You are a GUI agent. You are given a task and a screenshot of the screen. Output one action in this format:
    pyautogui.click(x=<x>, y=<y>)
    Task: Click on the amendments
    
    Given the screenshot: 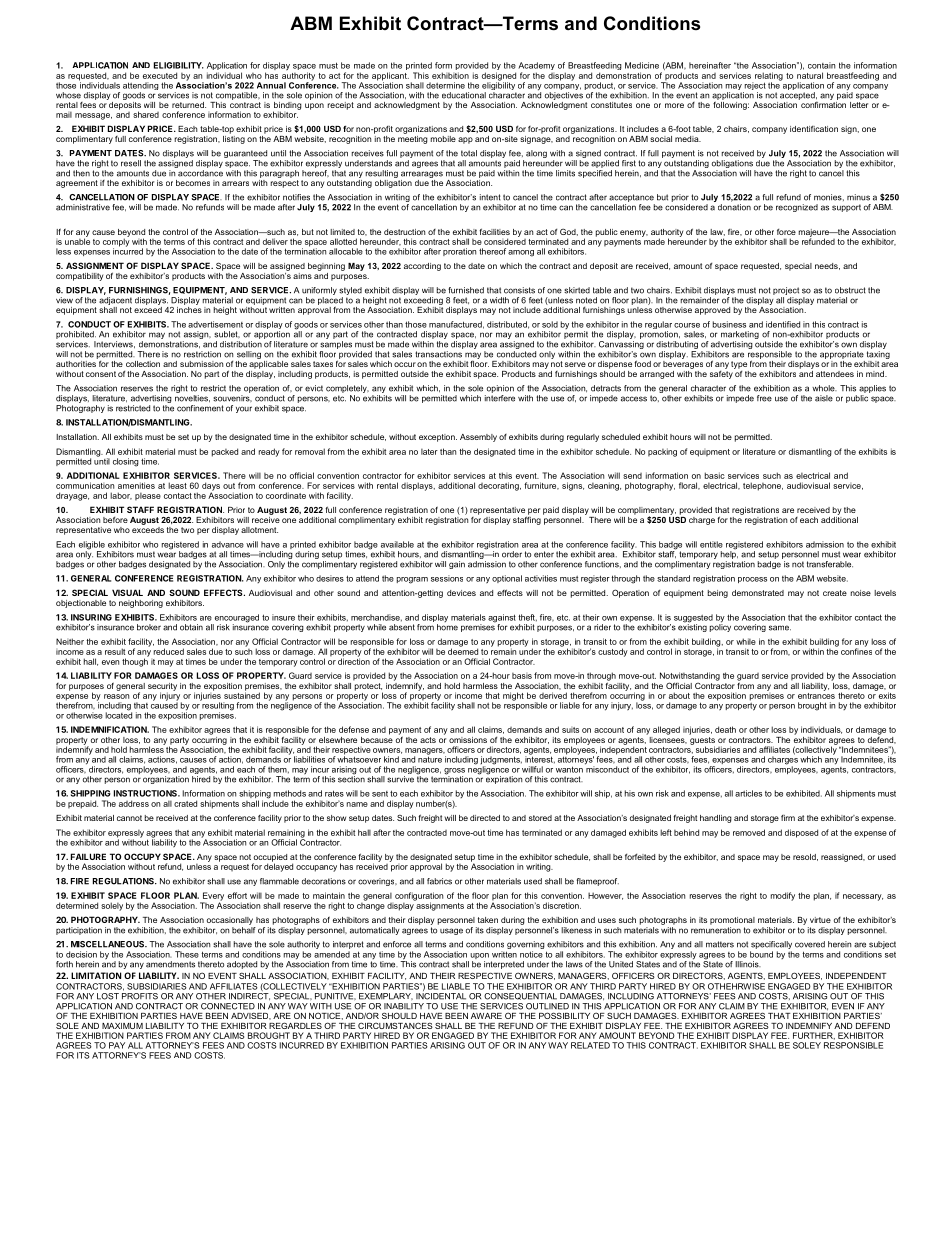 What is the action you would take?
    pyautogui.click(x=170, y=964)
